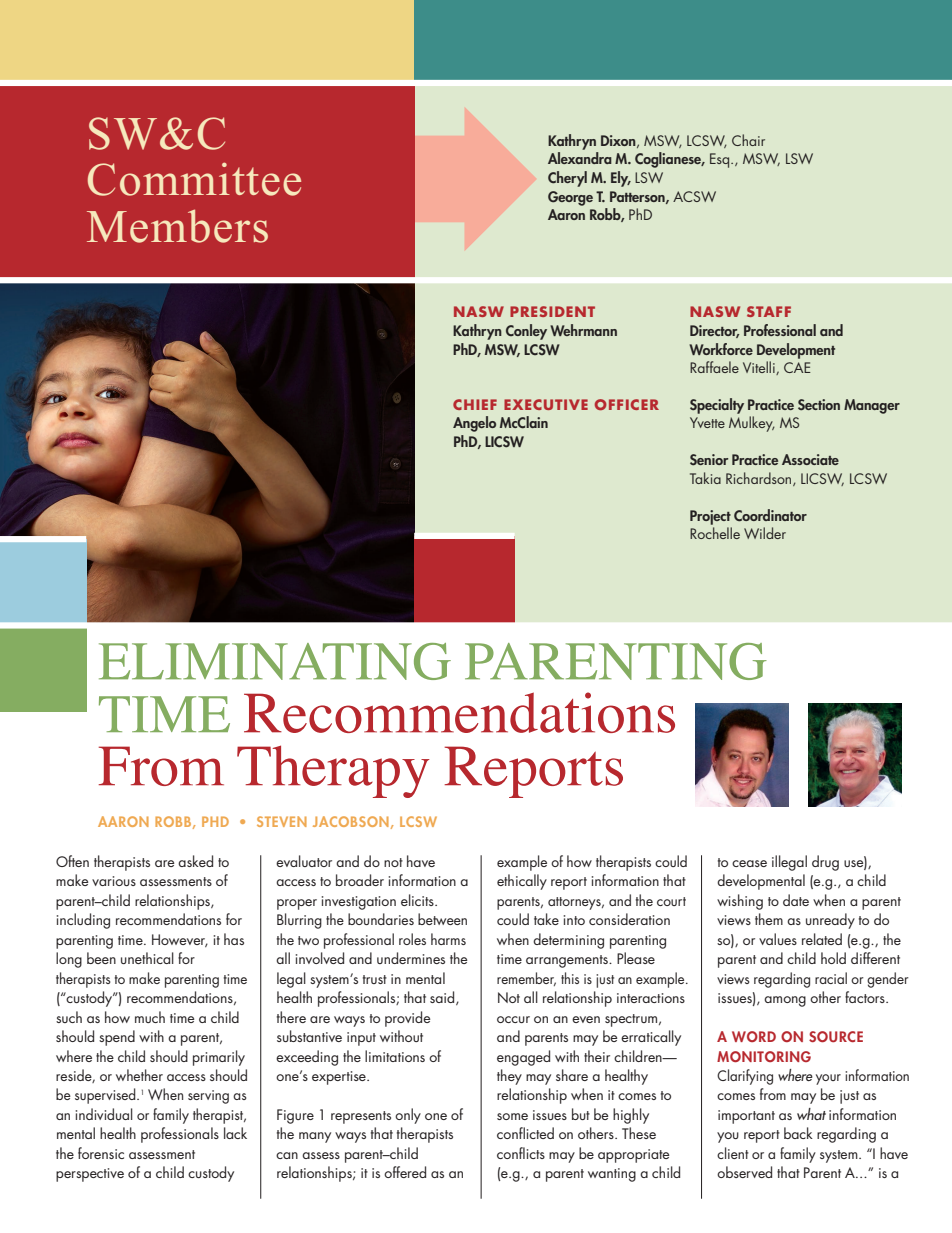 The width and height of the image is (952, 1233). What do you see at coordinates (275, 661) in the image?
I see `ELIMINATING` at bounding box center [275, 661].
